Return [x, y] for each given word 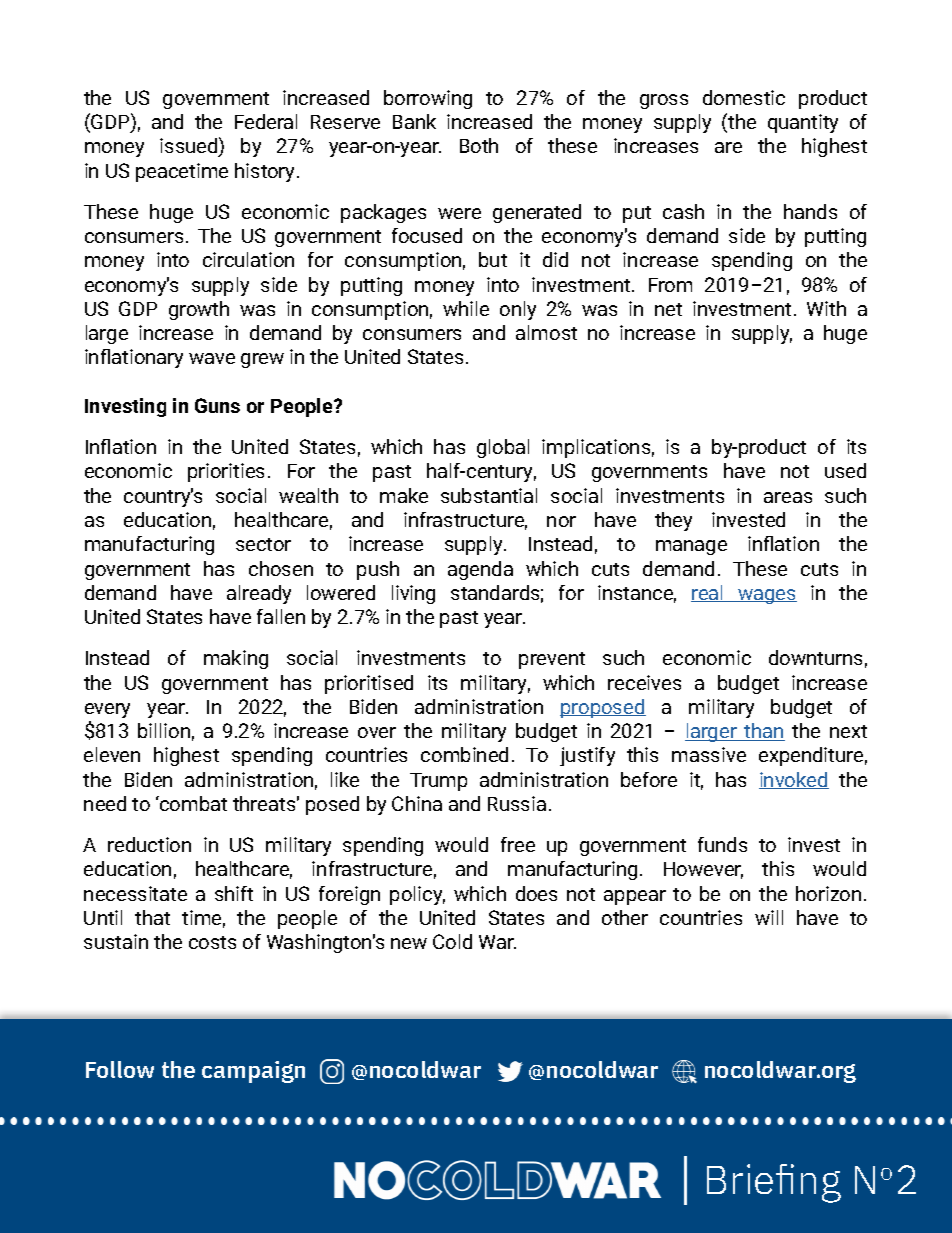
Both [479, 145]
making [236, 659]
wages [766, 596]
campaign [253, 1072]
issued [190, 146]
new [409, 943]
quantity [803, 123]
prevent [552, 660]
